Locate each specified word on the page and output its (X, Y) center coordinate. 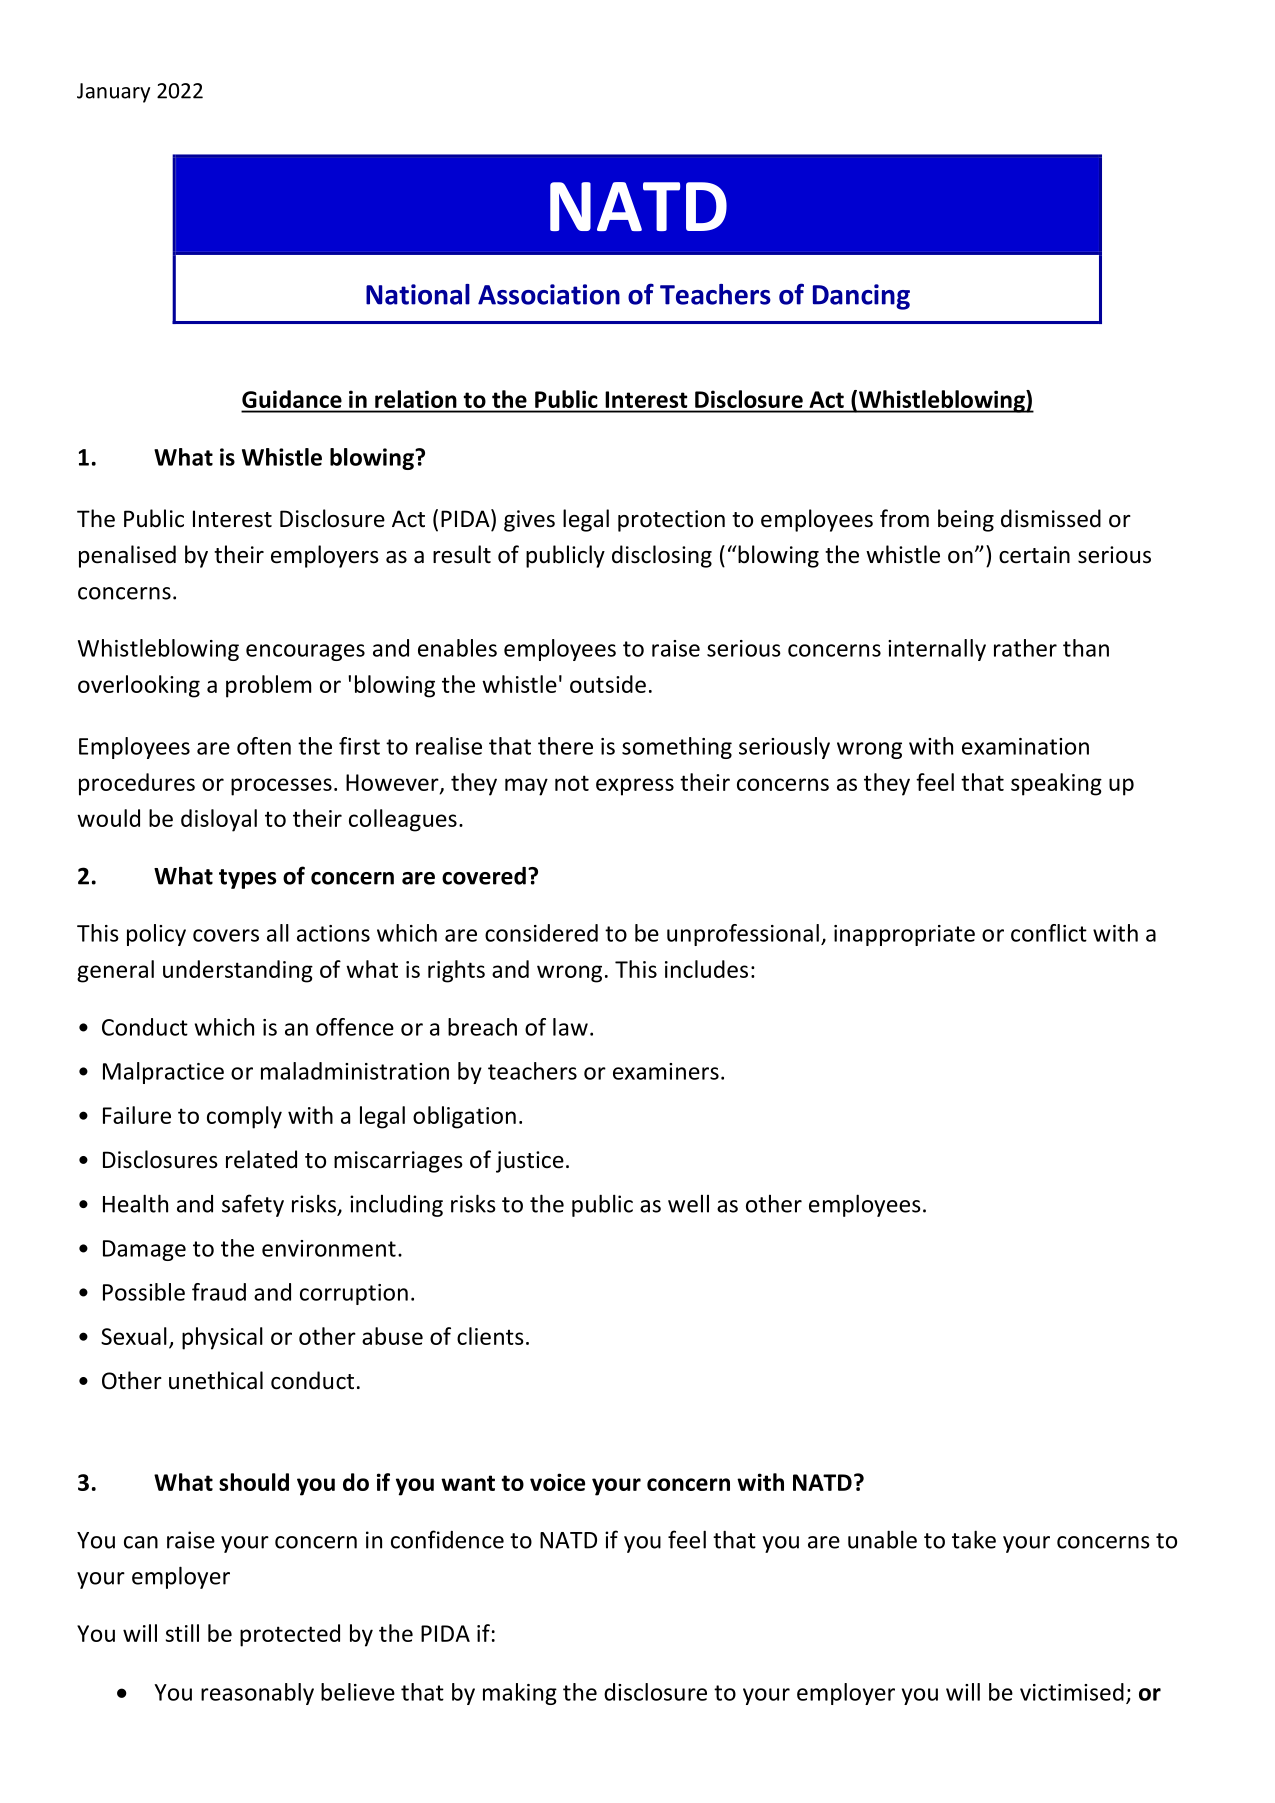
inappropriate (904, 935)
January (113, 93)
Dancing (861, 297)
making (520, 1694)
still (182, 1633)
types (247, 879)
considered (541, 933)
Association (549, 294)
